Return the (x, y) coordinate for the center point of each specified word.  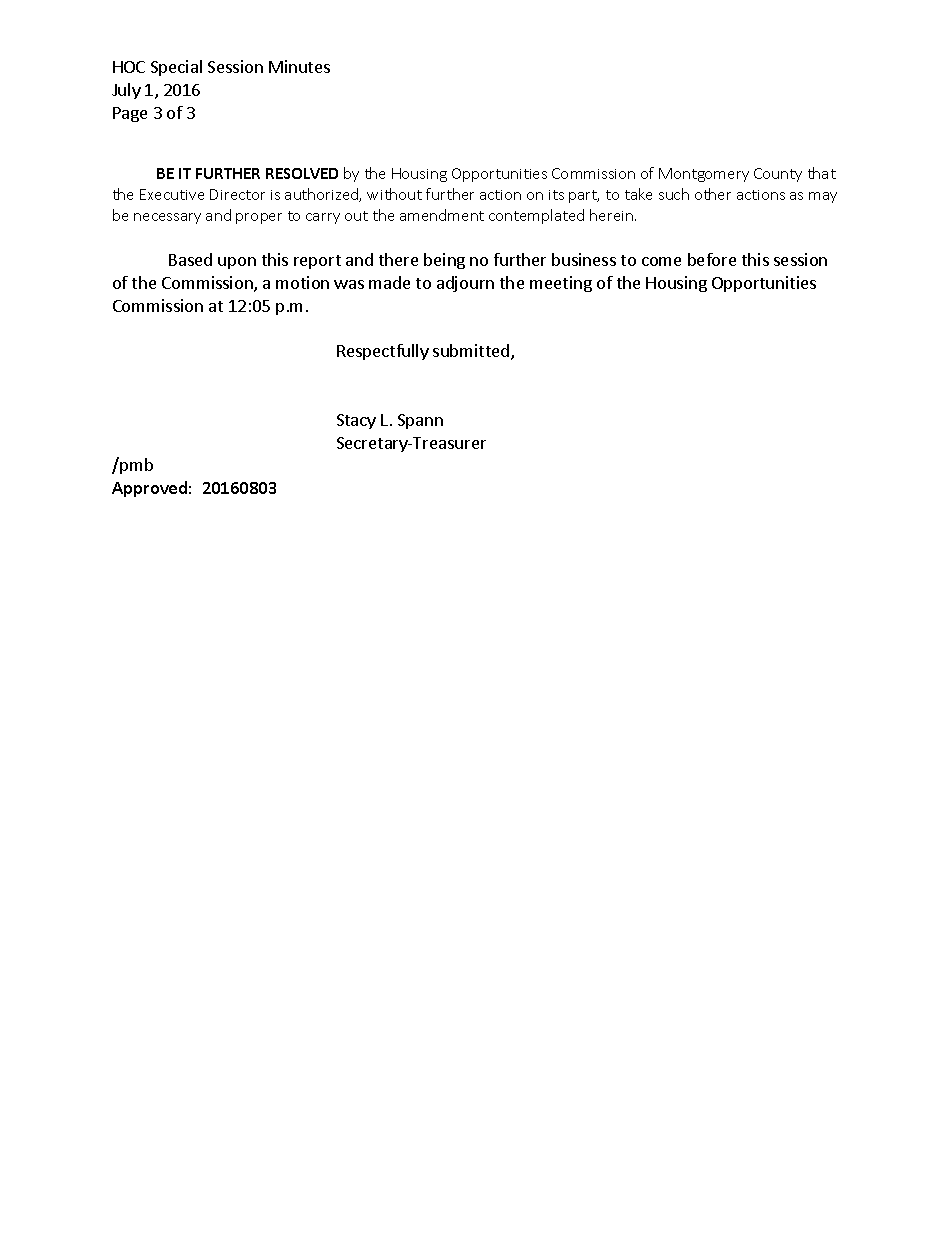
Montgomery (704, 175)
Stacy (356, 421)
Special (176, 68)
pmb (135, 465)
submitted (472, 352)
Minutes (299, 66)
